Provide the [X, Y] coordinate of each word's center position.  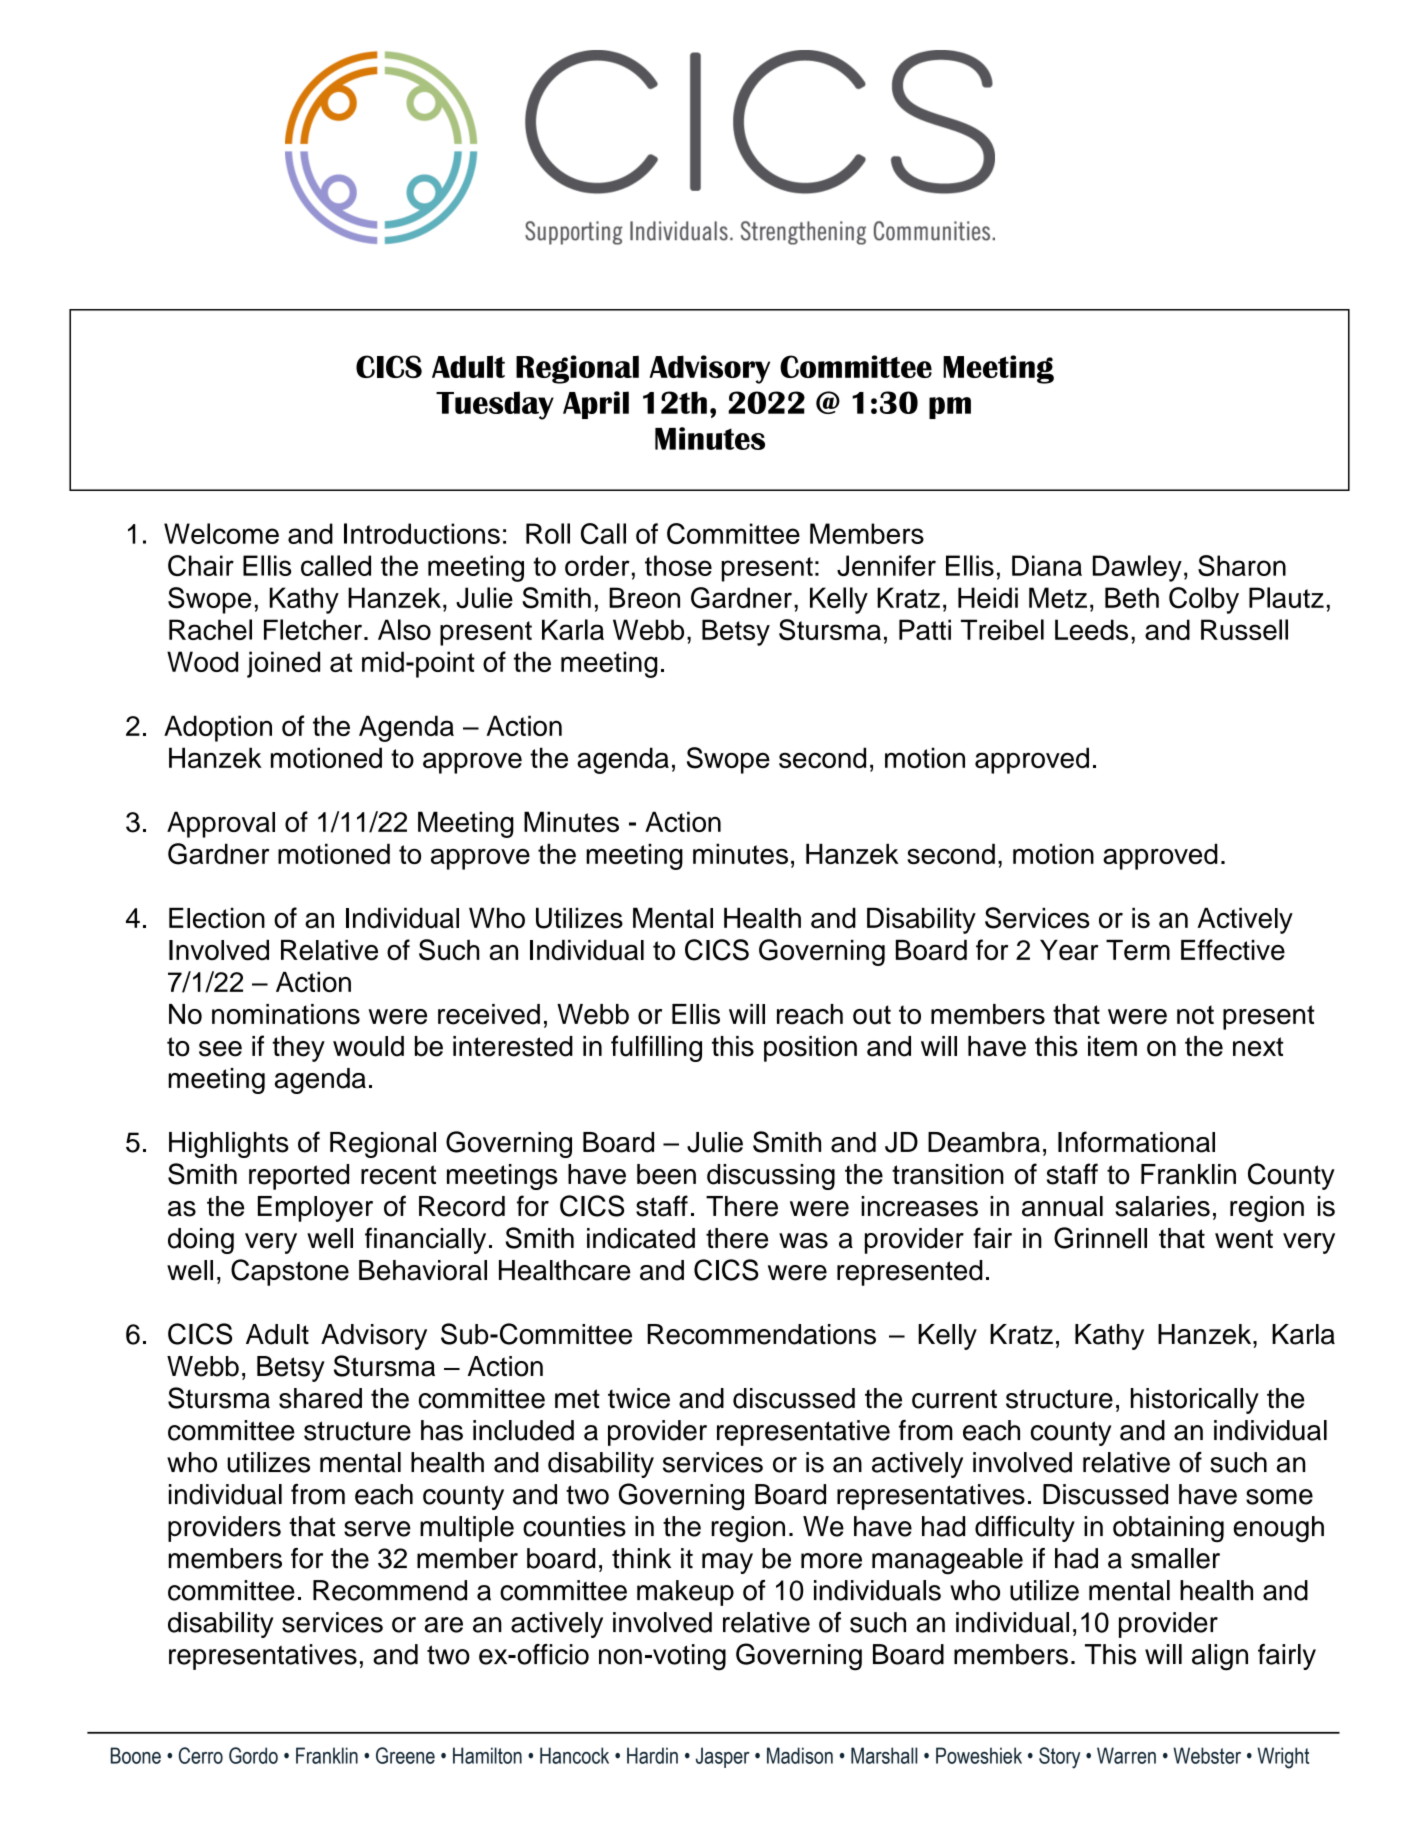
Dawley [1137, 568]
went [1244, 1239]
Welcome [221, 533]
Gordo [253, 1755]
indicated [641, 1238]
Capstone [290, 1272]
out [872, 1015]
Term [1138, 950]
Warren [1126, 1755]
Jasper [723, 1757]
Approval [221, 824]
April [596, 405]
